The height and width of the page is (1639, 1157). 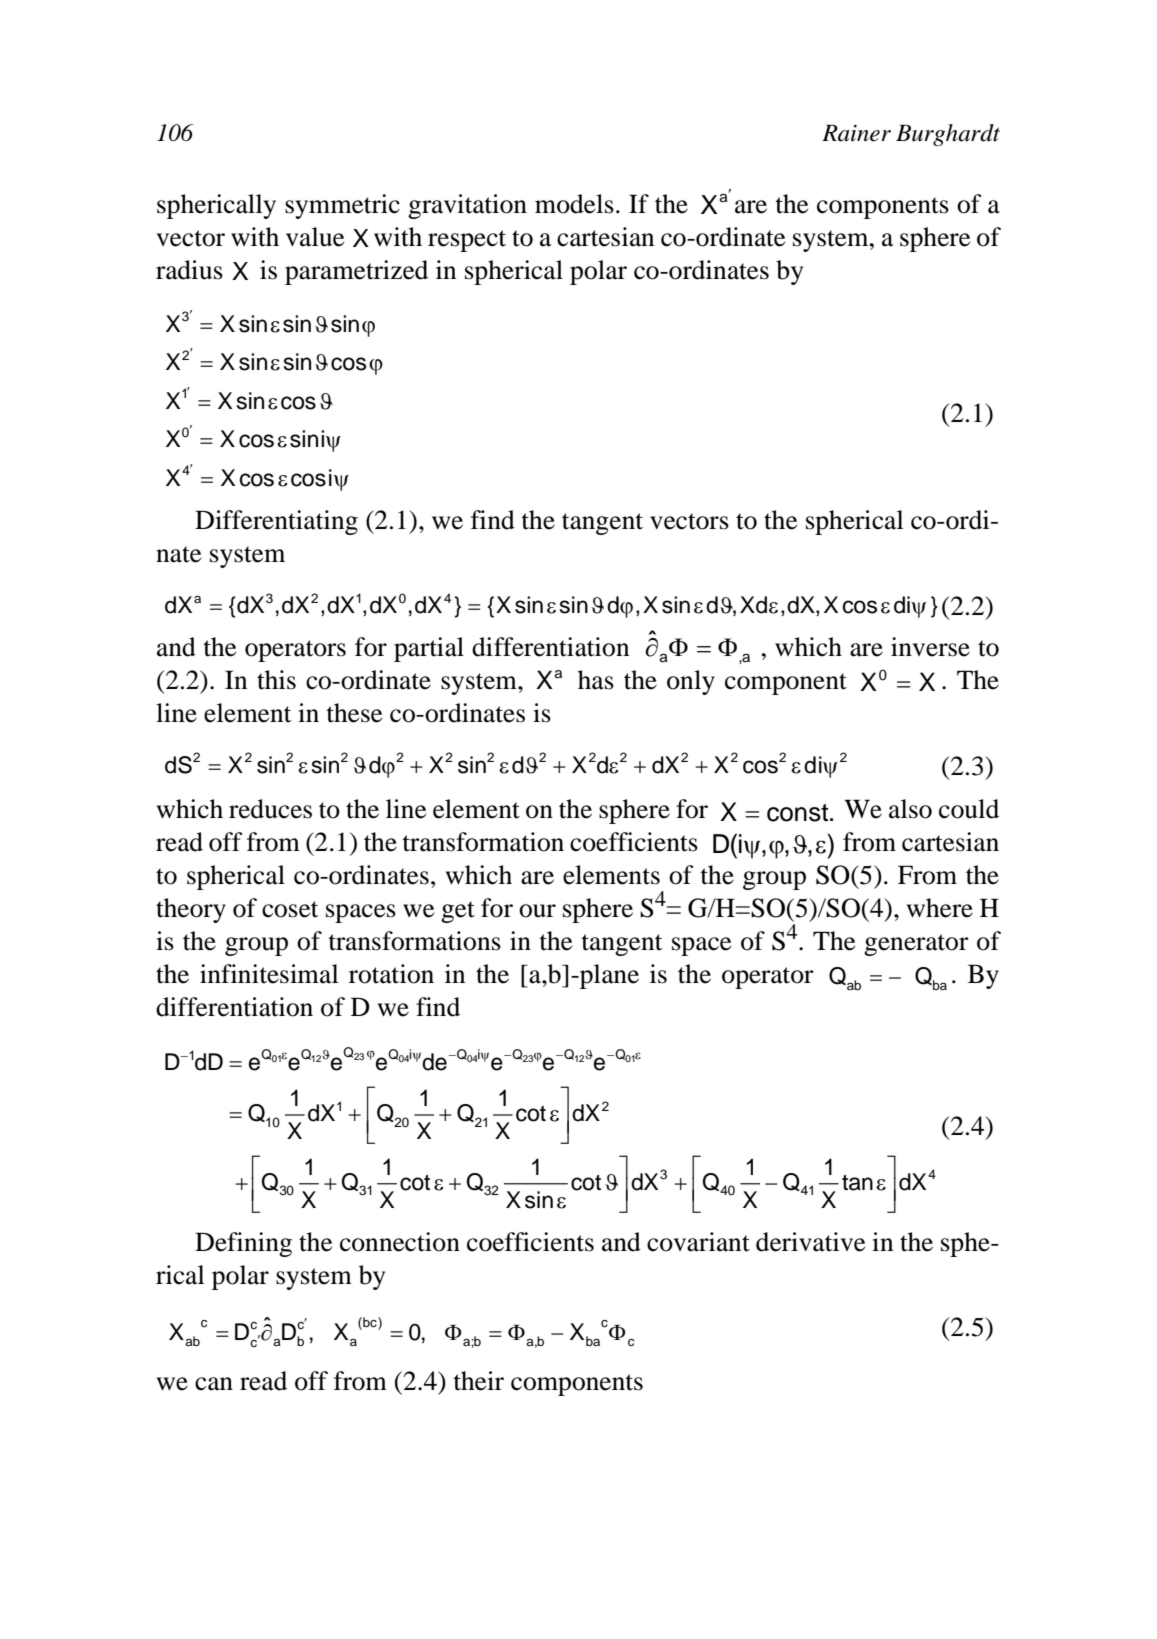 What do you see at coordinates (856, 133) in the page?
I see `Rainer` at bounding box center [856, 133].
